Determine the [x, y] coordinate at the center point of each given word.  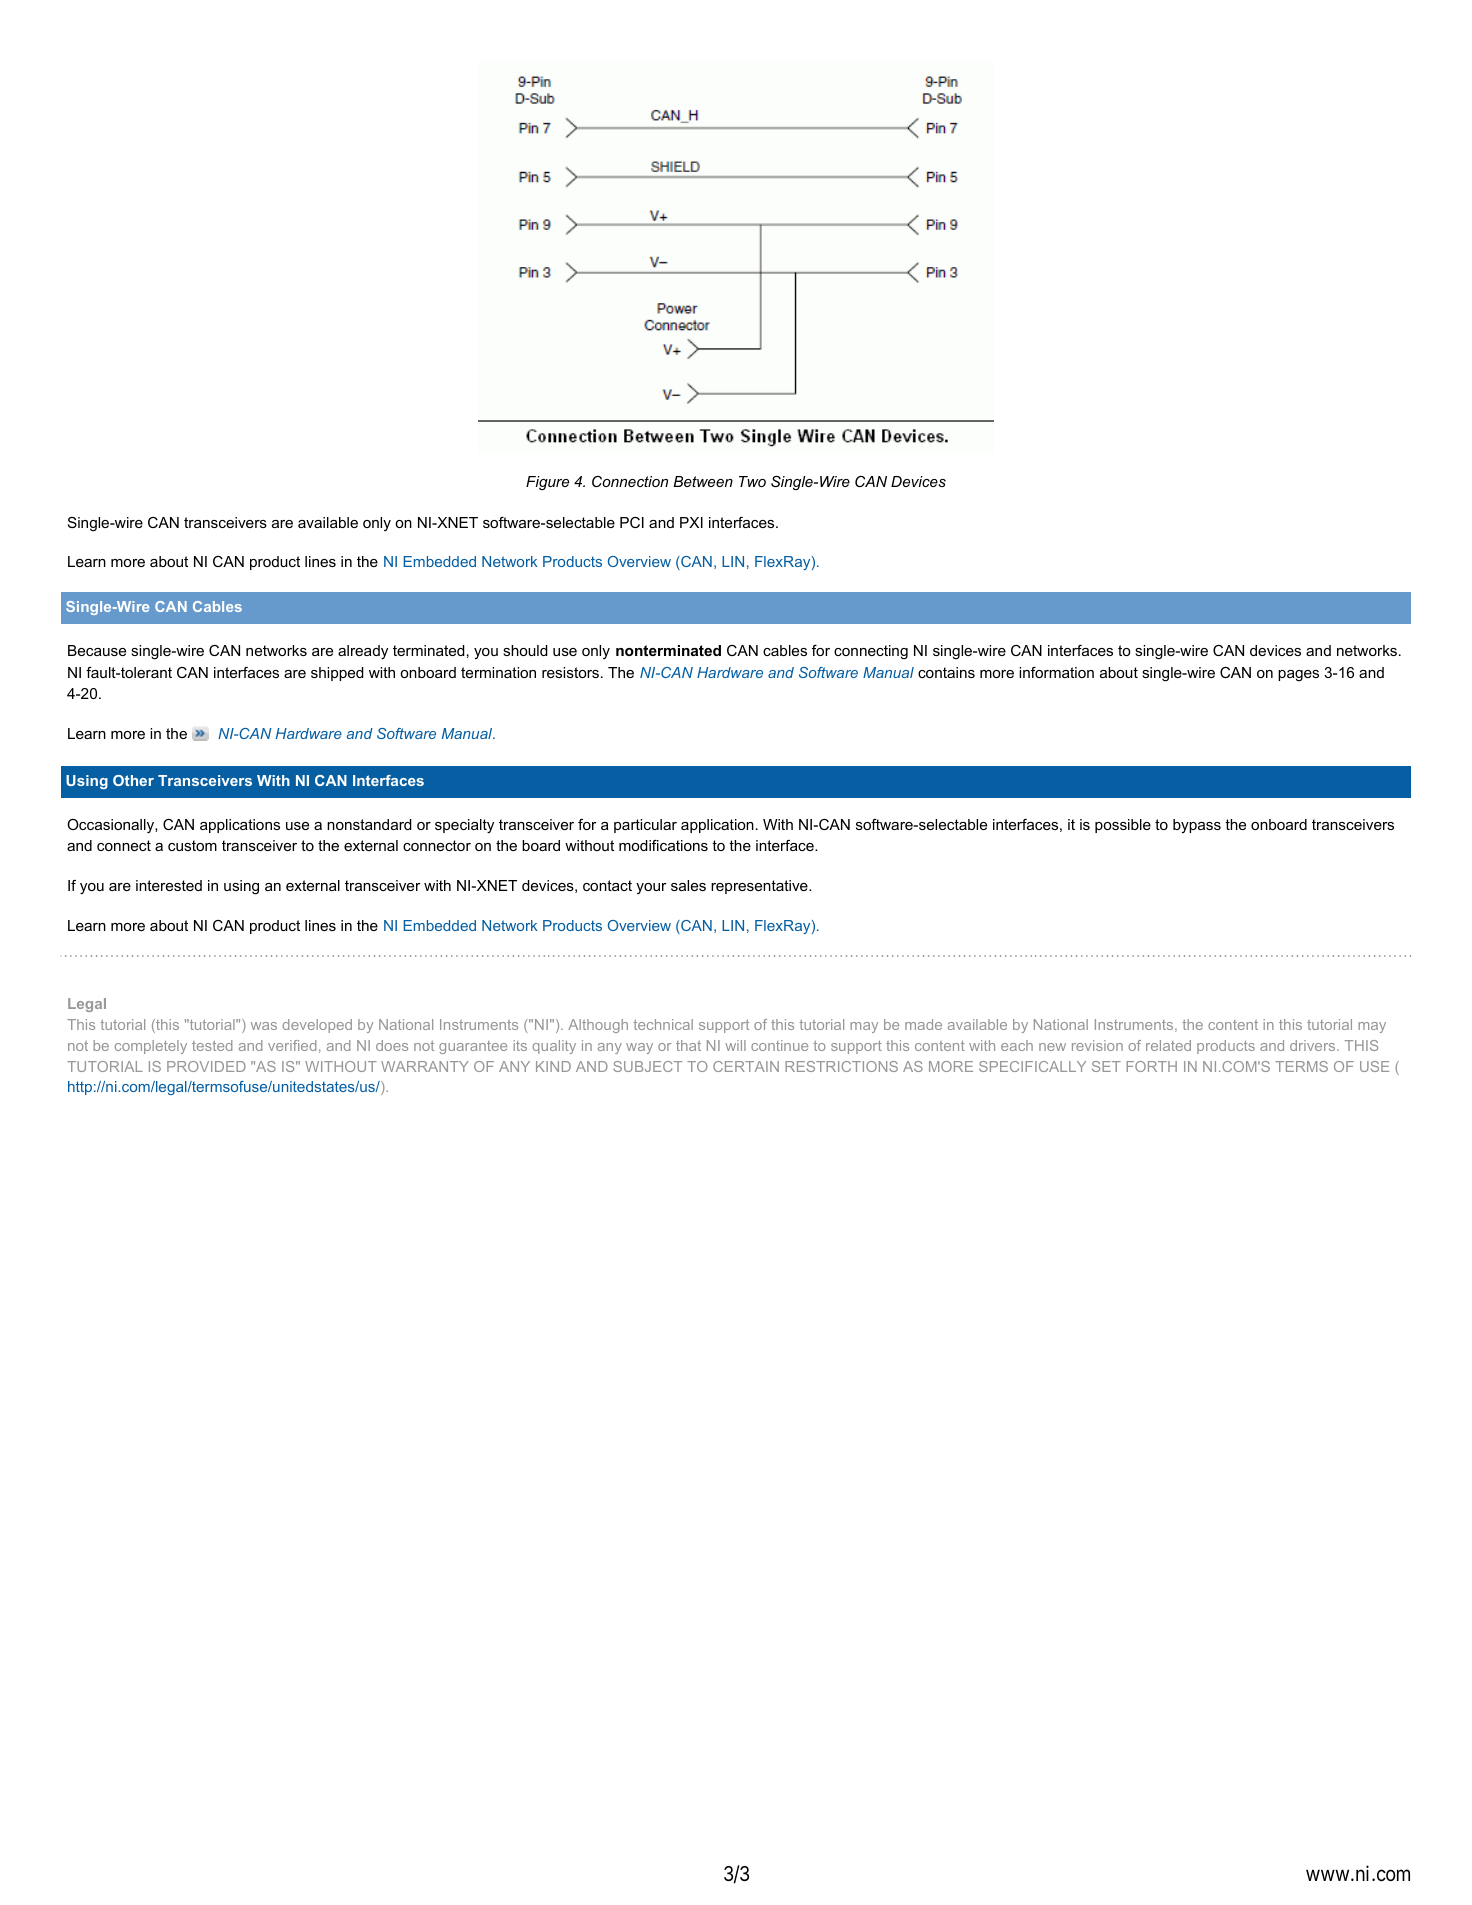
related [1168, 1045]
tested [212, 1045]
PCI [632, 522]
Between [703, 481]
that [688, 1045]
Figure [547, 483]
